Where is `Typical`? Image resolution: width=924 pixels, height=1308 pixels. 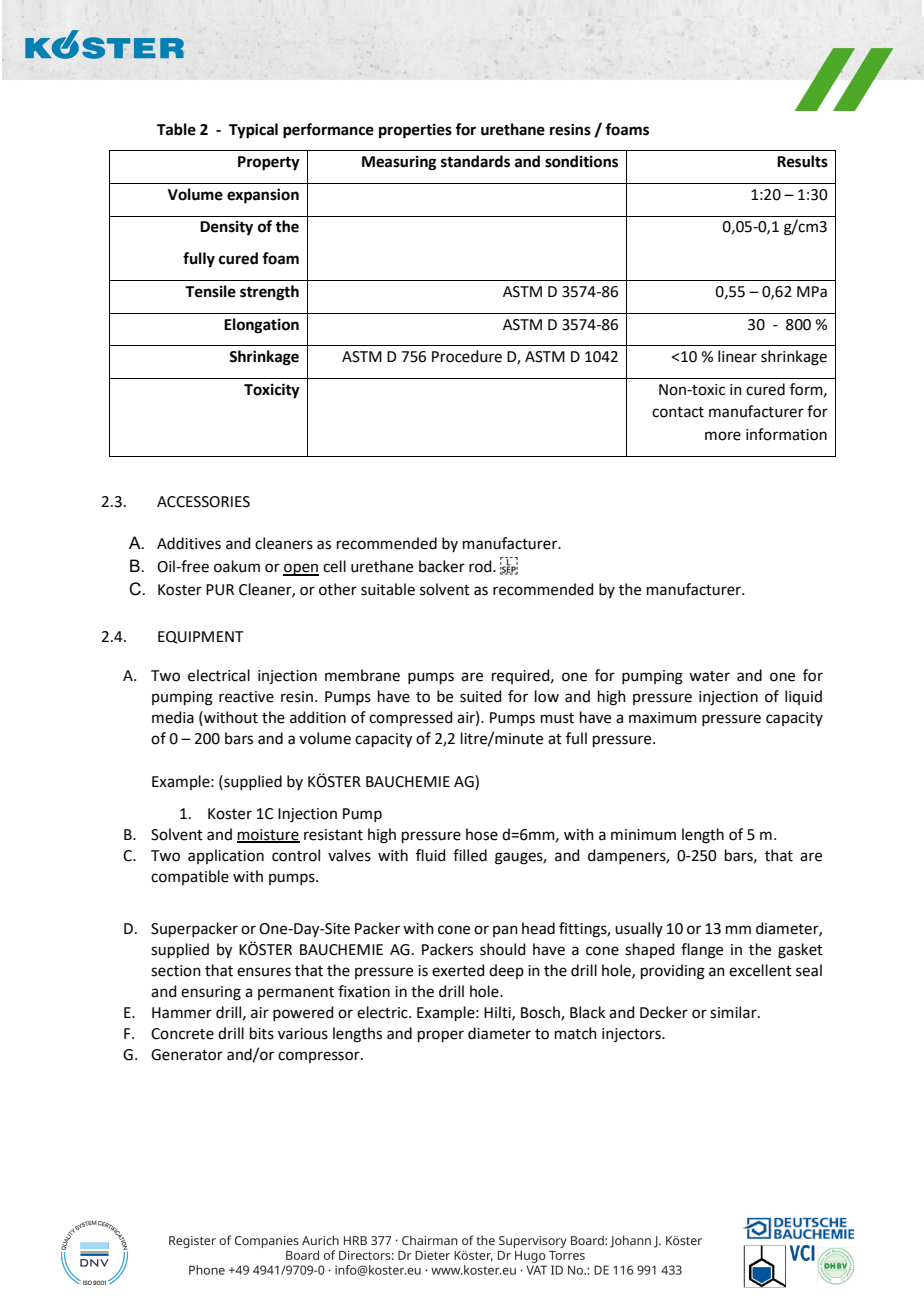 Typical is located at coordinates (253, 131).
